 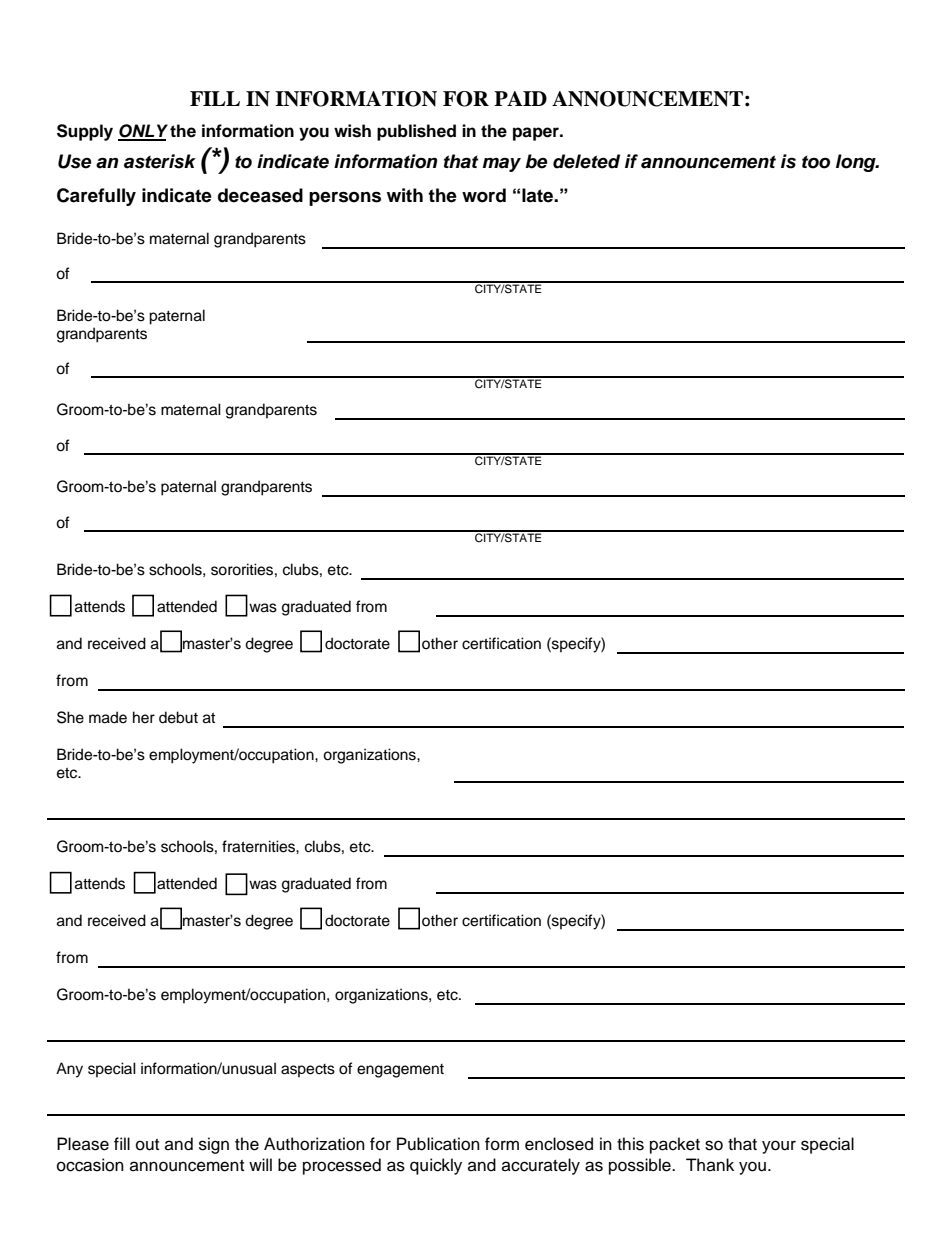 I want to click on too, so click(x=816, y=162).
